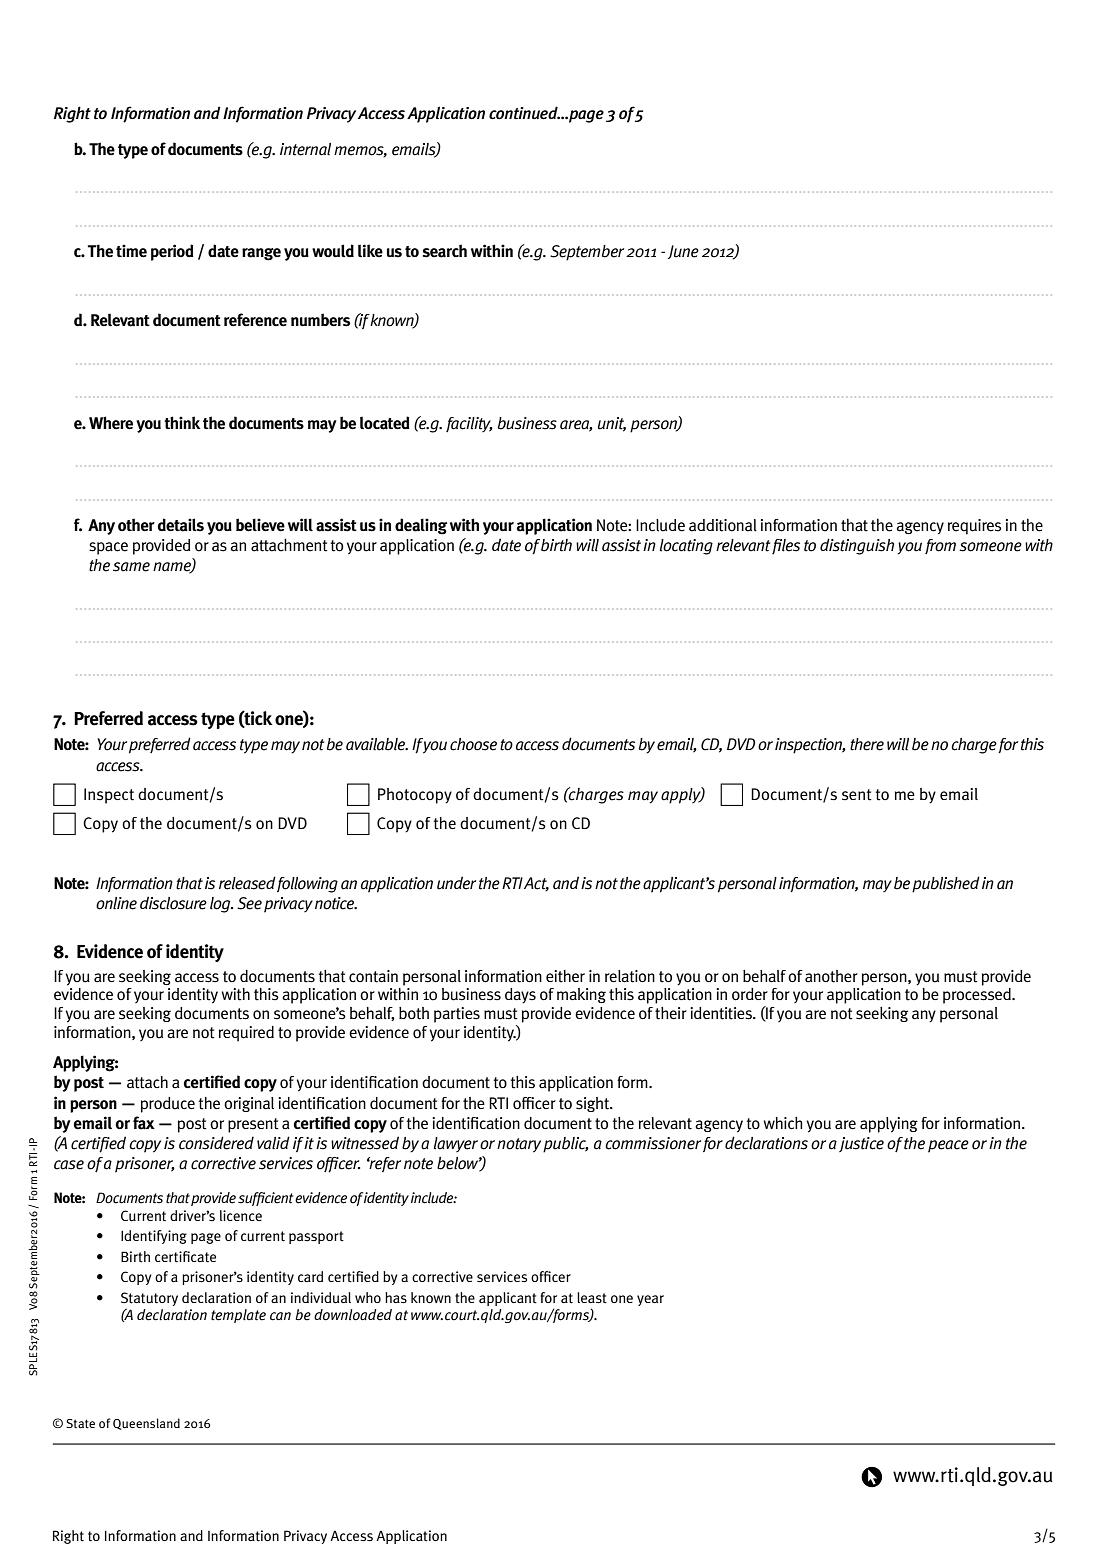 The width and height of the document is (1108, 1568). What do you see at coordinates (146, 1424) in the document?
I see `Queensland` at bounding box center [146, 1424].
